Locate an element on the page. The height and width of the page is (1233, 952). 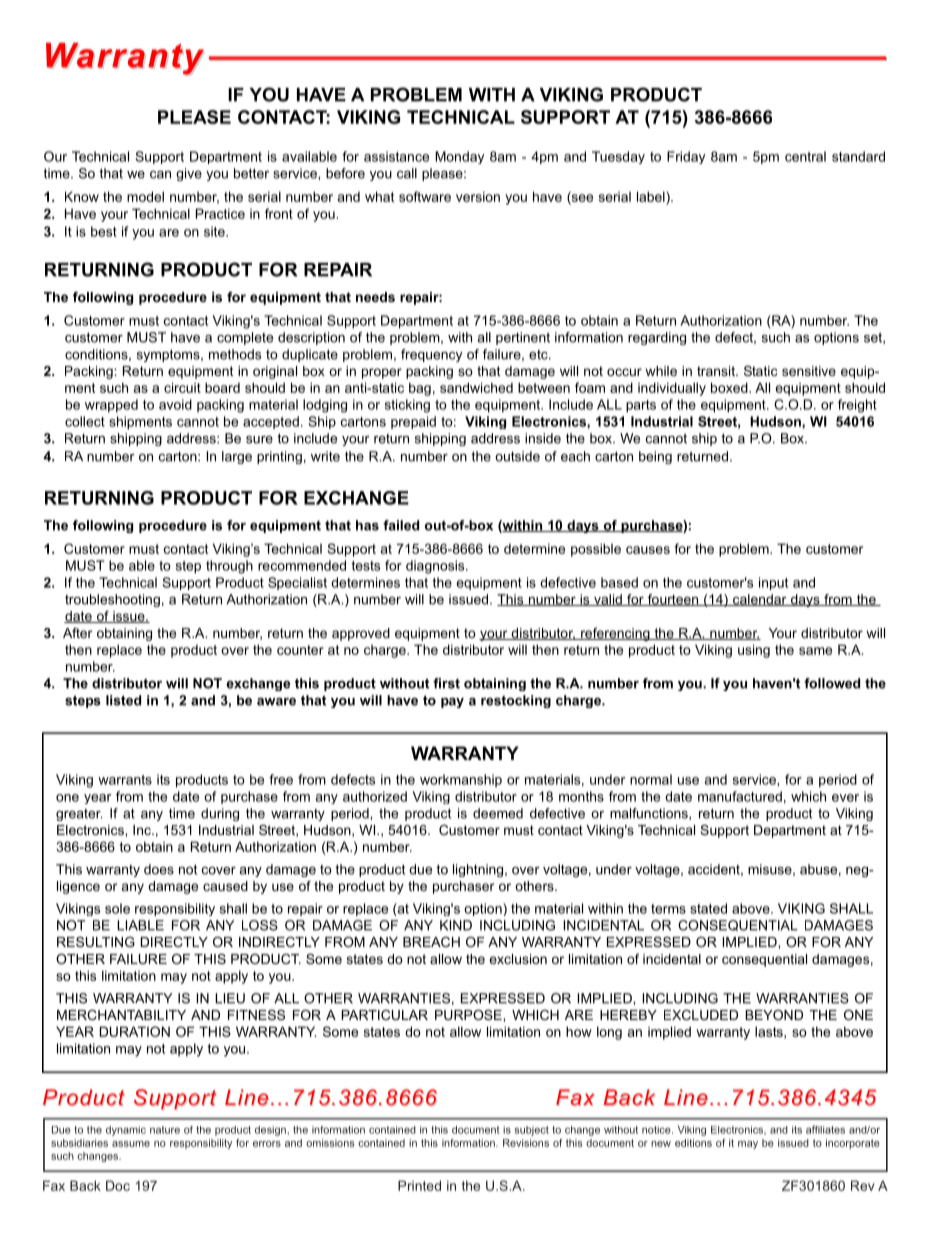
central is located at coordinates (805, 156).
